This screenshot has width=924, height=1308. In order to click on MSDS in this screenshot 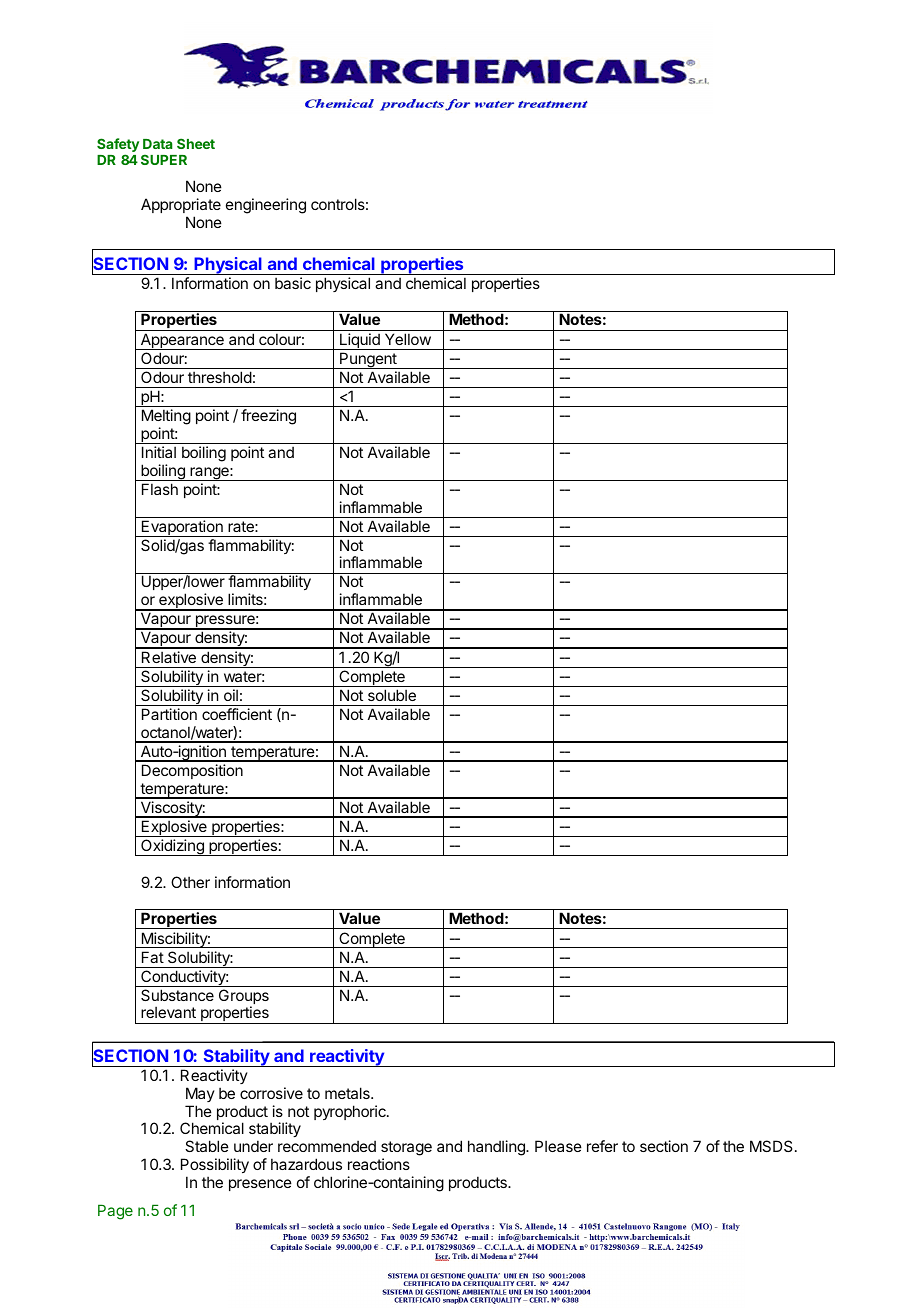, I will do `click(771, 1146)`.
